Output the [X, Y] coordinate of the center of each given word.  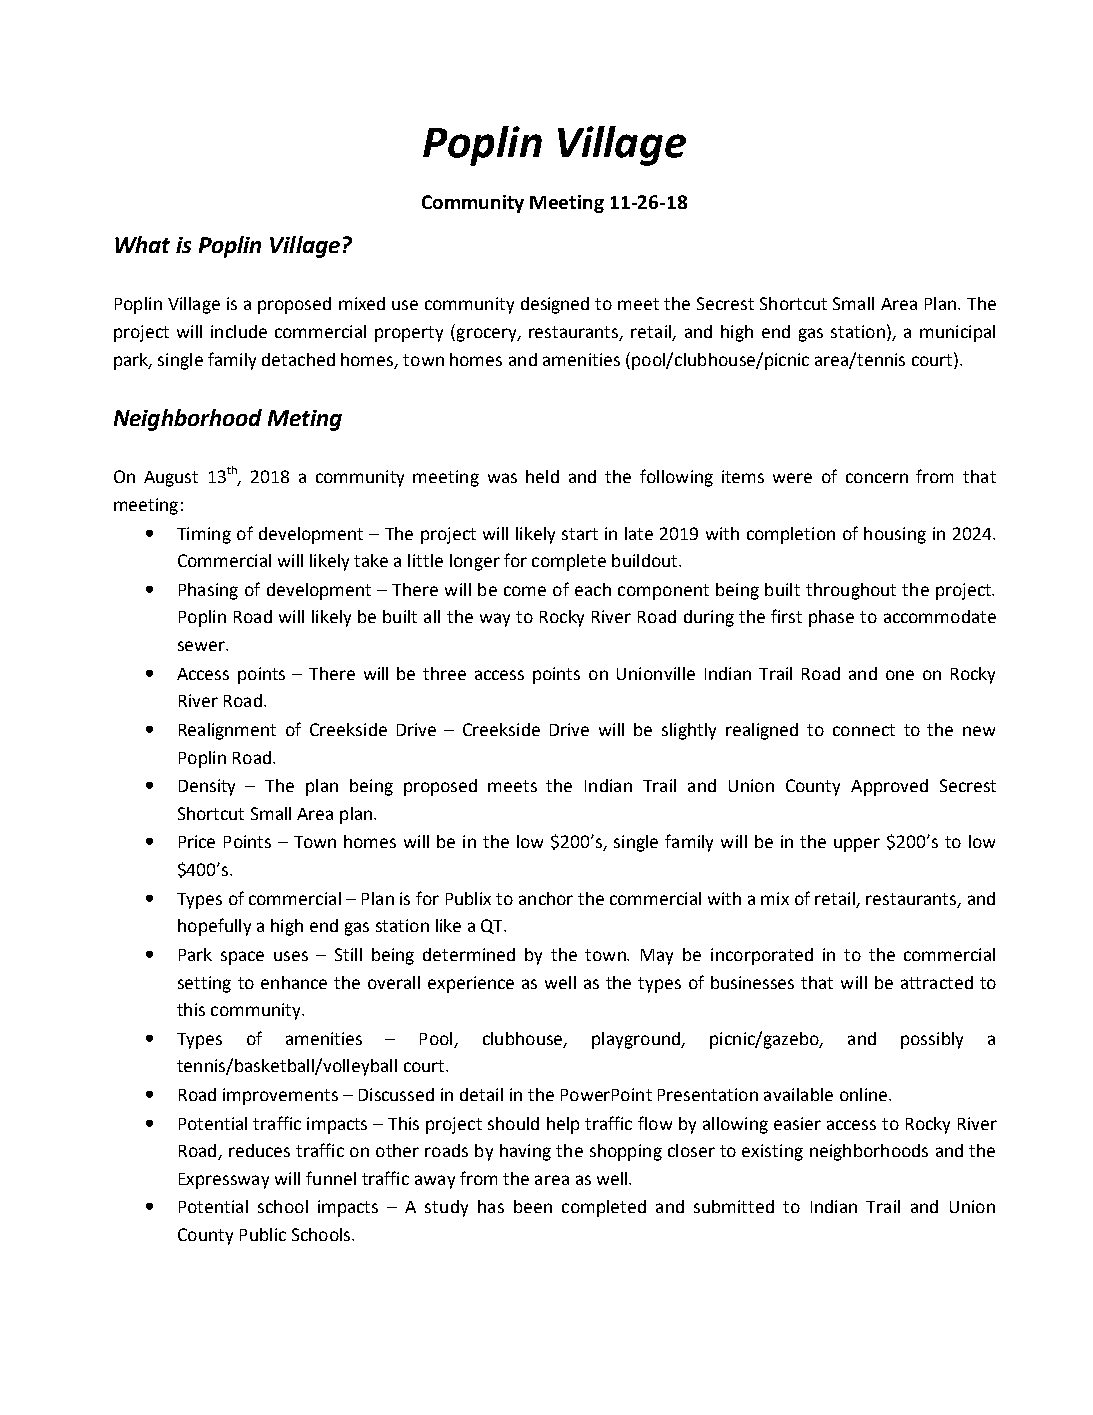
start [580, 534]
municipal [957, 333]
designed [555, 305]
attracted [937, 982]
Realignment [227, 731]
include [239, 331]
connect [864, 730]
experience [471, 984]
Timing [204, 535]
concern [877, 478]
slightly [689, 731]
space [242, 958]
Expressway [224, 1181]
